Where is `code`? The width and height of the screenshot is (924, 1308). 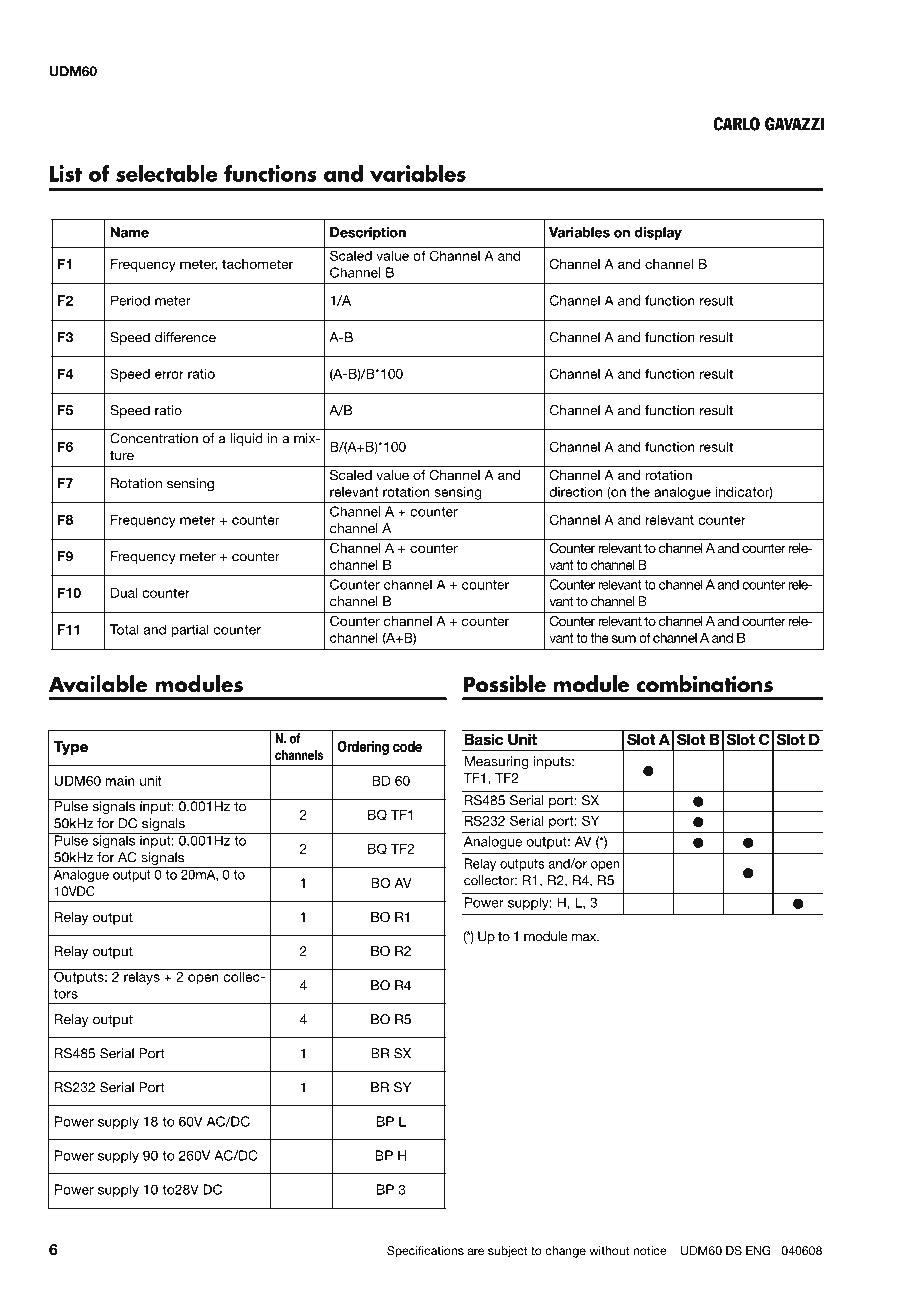
code is located at coordinates (407, 746).
